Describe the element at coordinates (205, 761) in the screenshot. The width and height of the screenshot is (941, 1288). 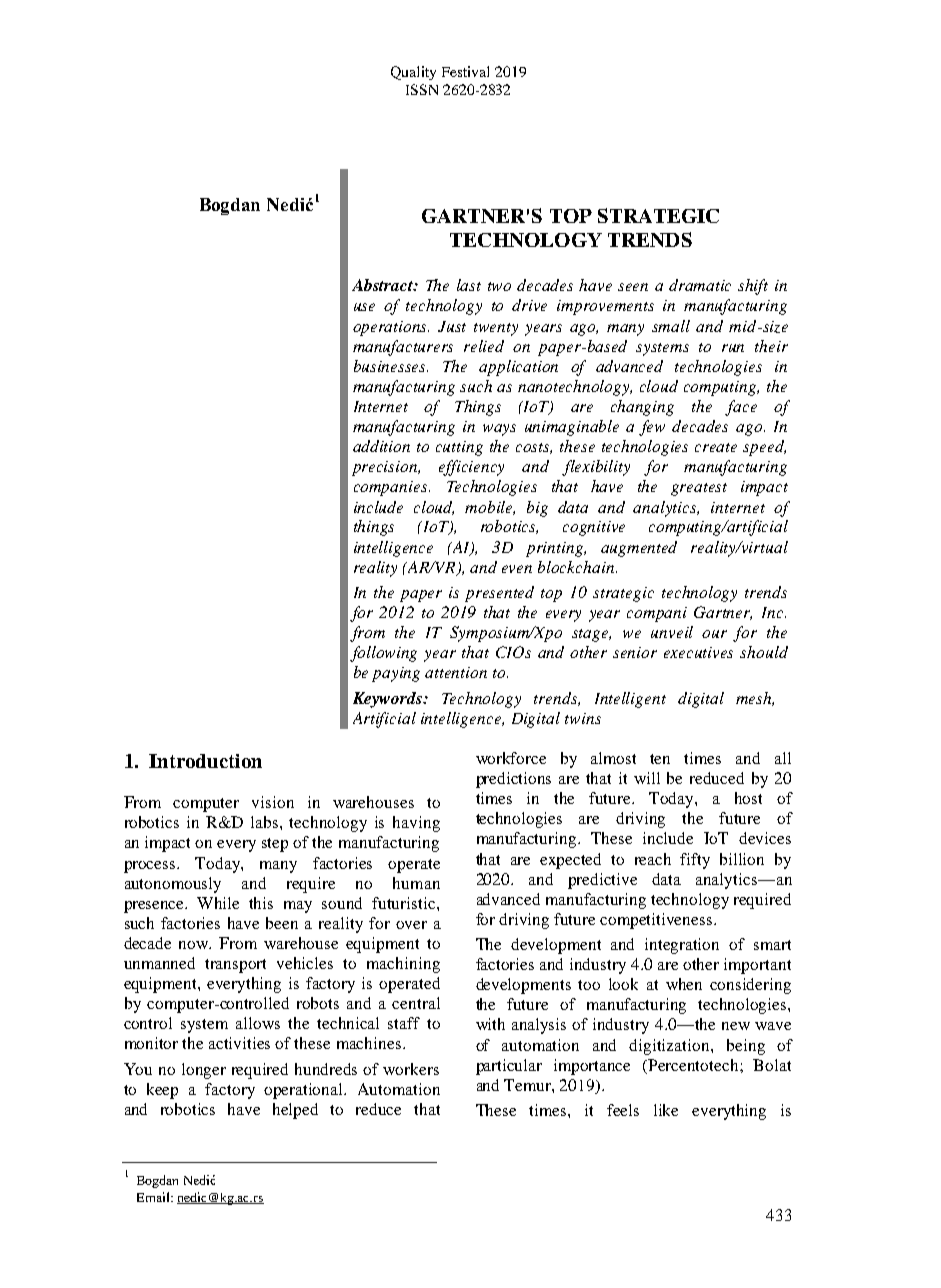
I see `Introduction` at that location.
